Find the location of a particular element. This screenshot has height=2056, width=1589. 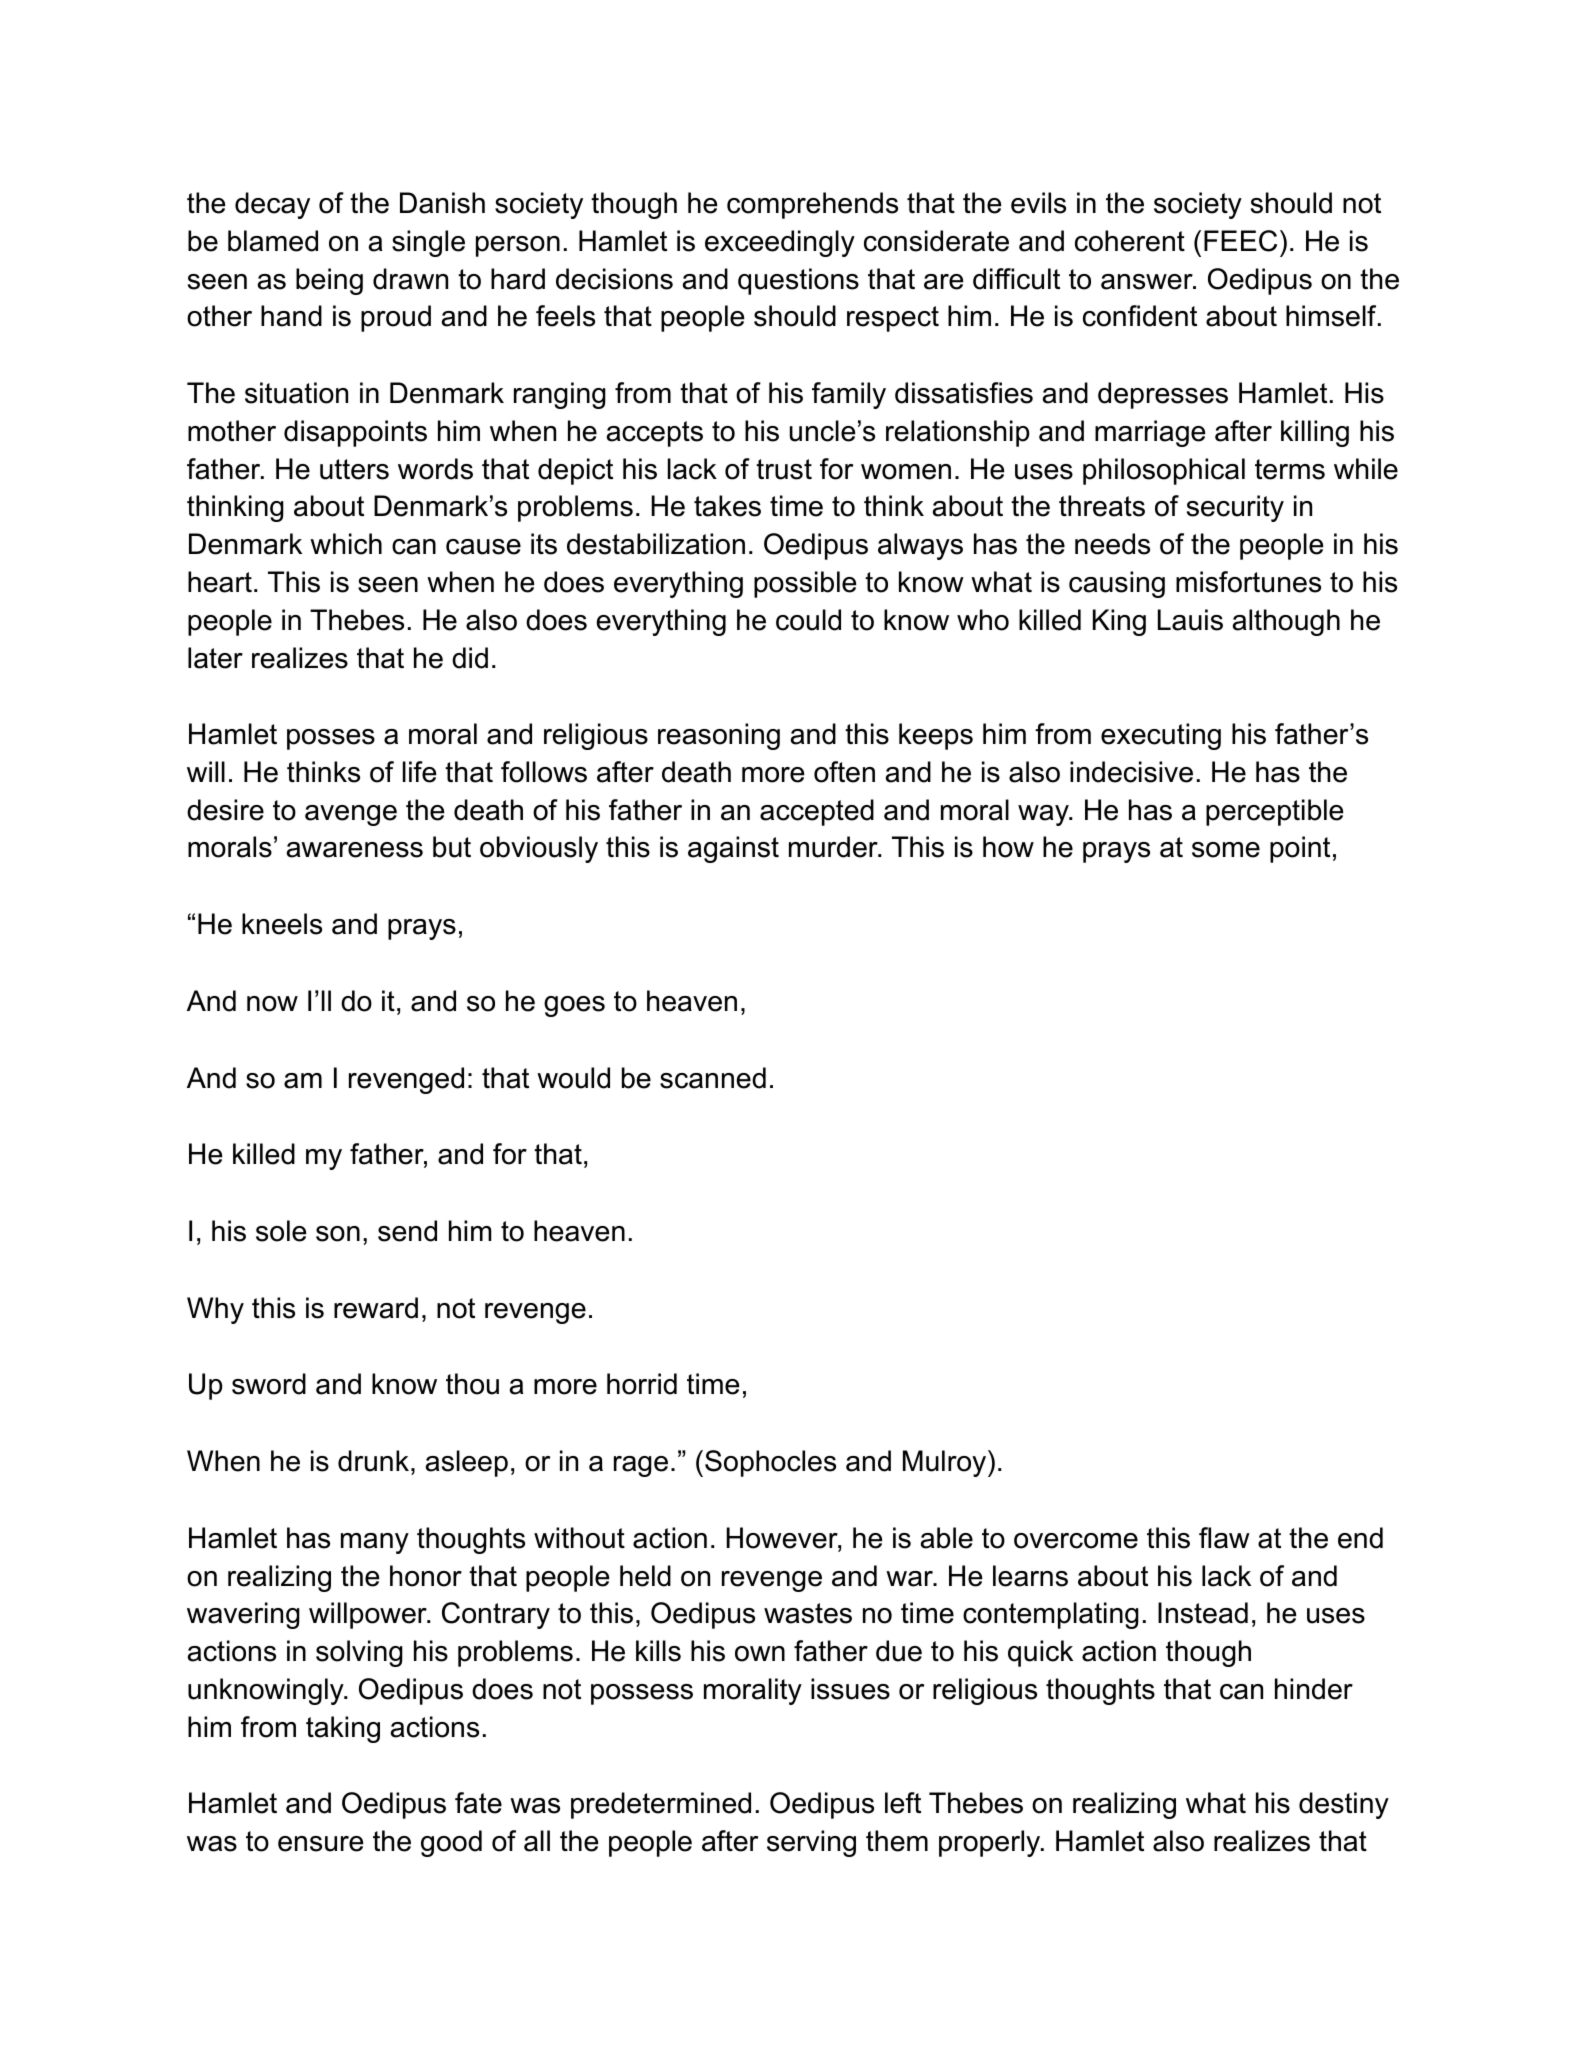

some is located at coordinates (1226, 850).
